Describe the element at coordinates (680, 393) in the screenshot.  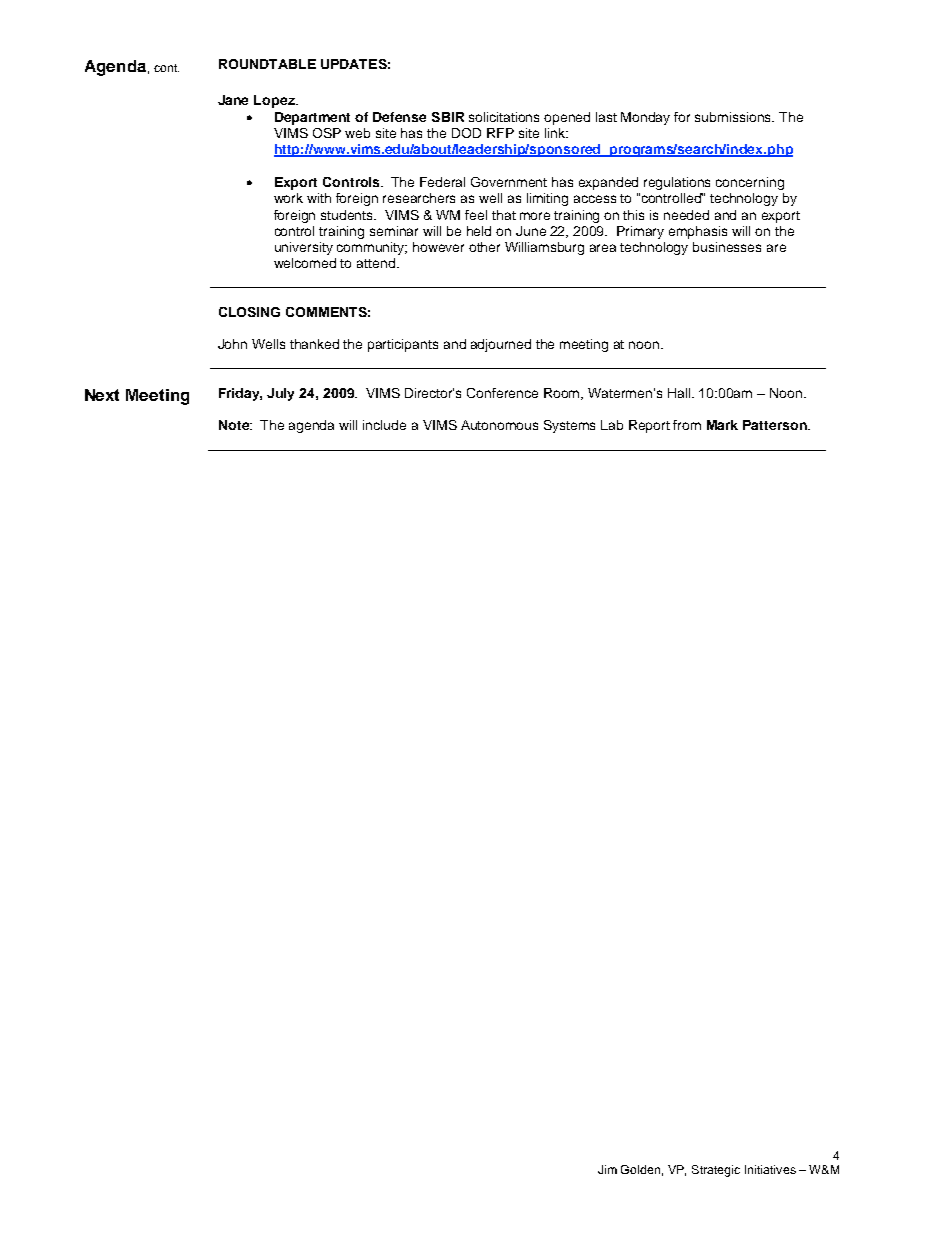
I see `Hall` at that location.
